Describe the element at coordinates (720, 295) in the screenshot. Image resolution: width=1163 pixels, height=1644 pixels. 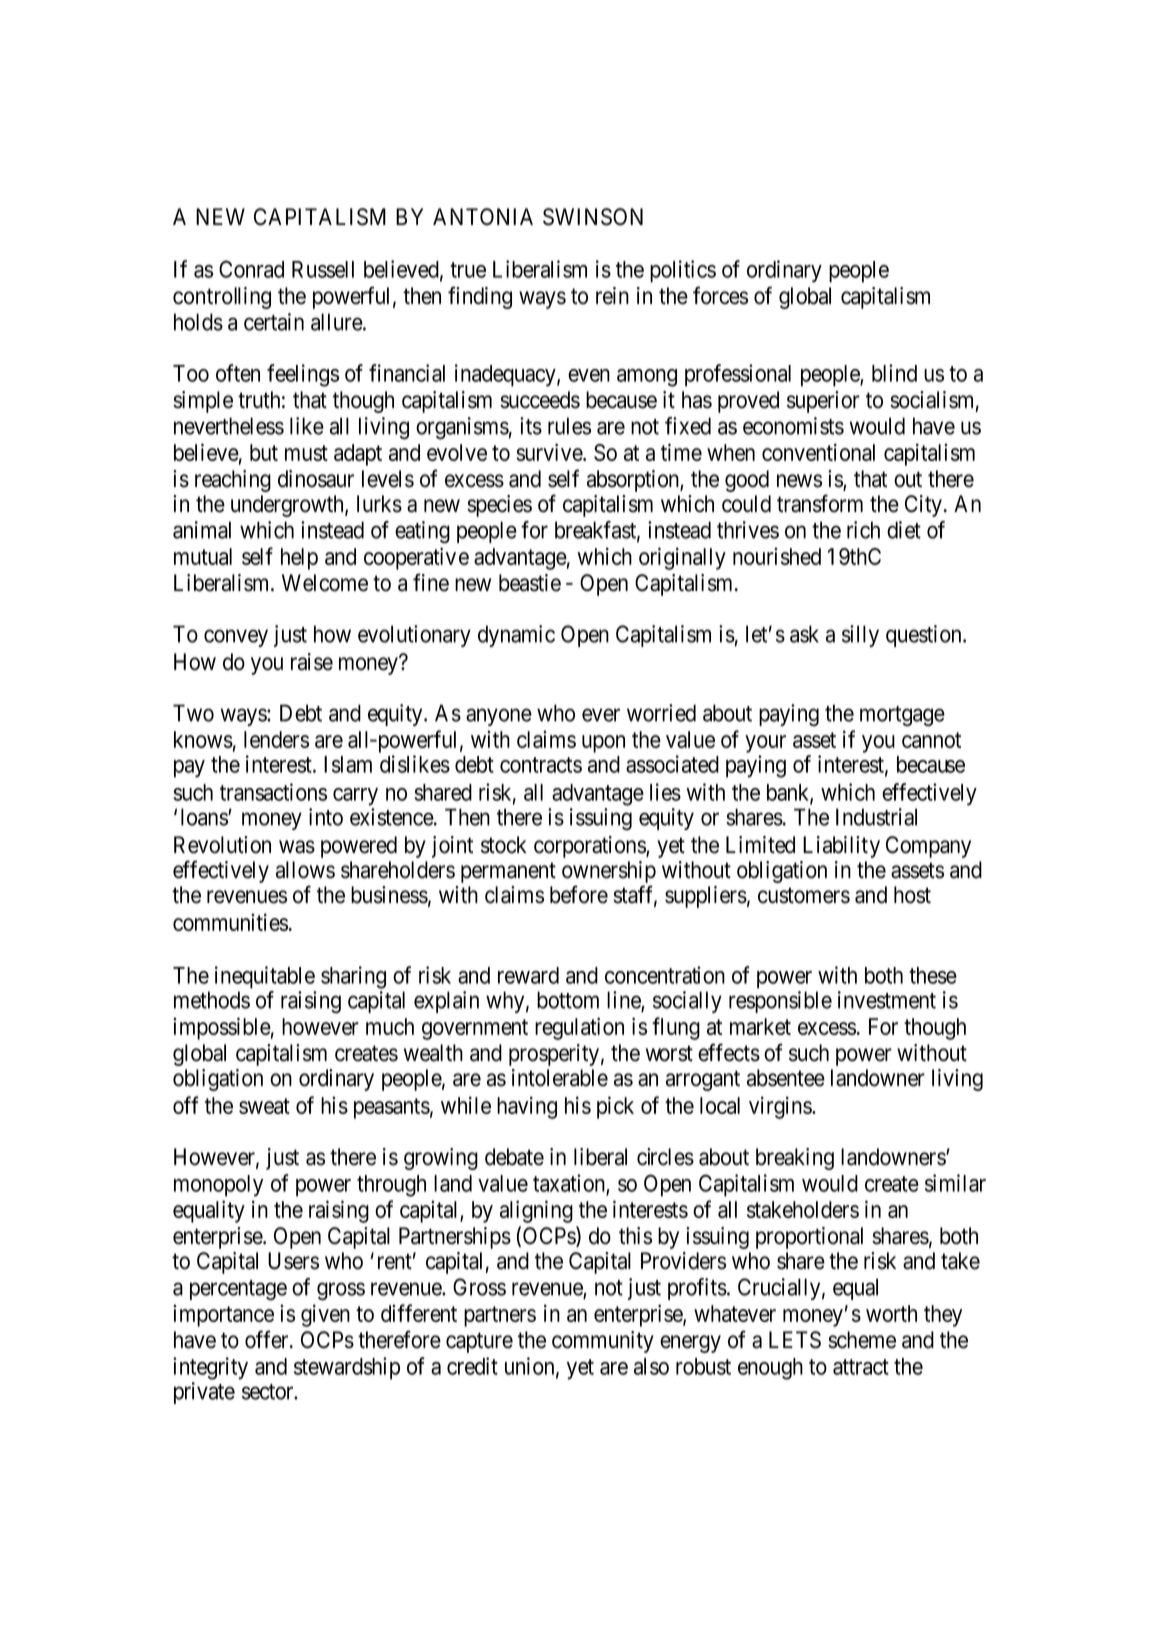
I see `forces` at that location.
